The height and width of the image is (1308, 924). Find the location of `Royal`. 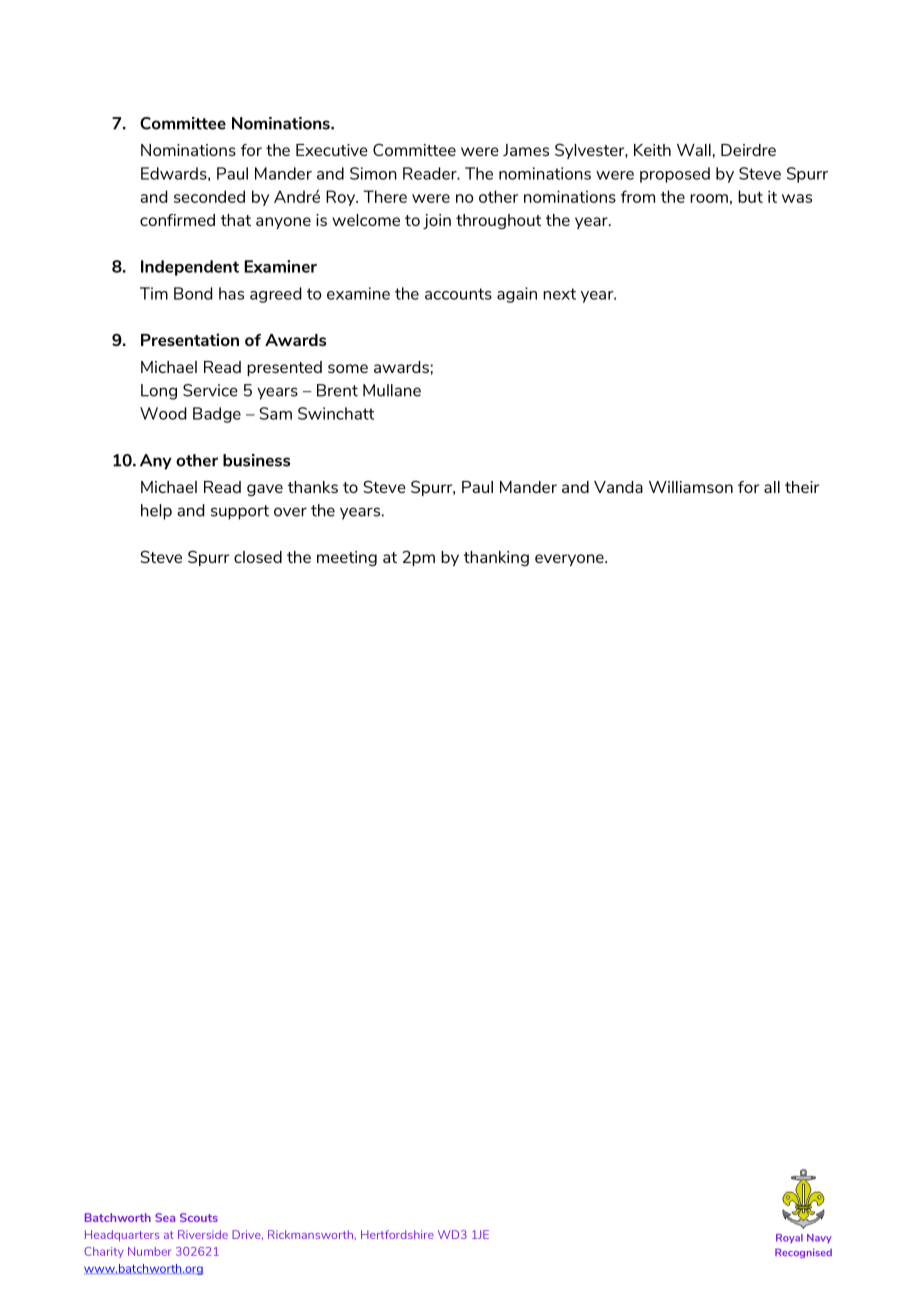

Royal is located at coordinates (789, 1238).
